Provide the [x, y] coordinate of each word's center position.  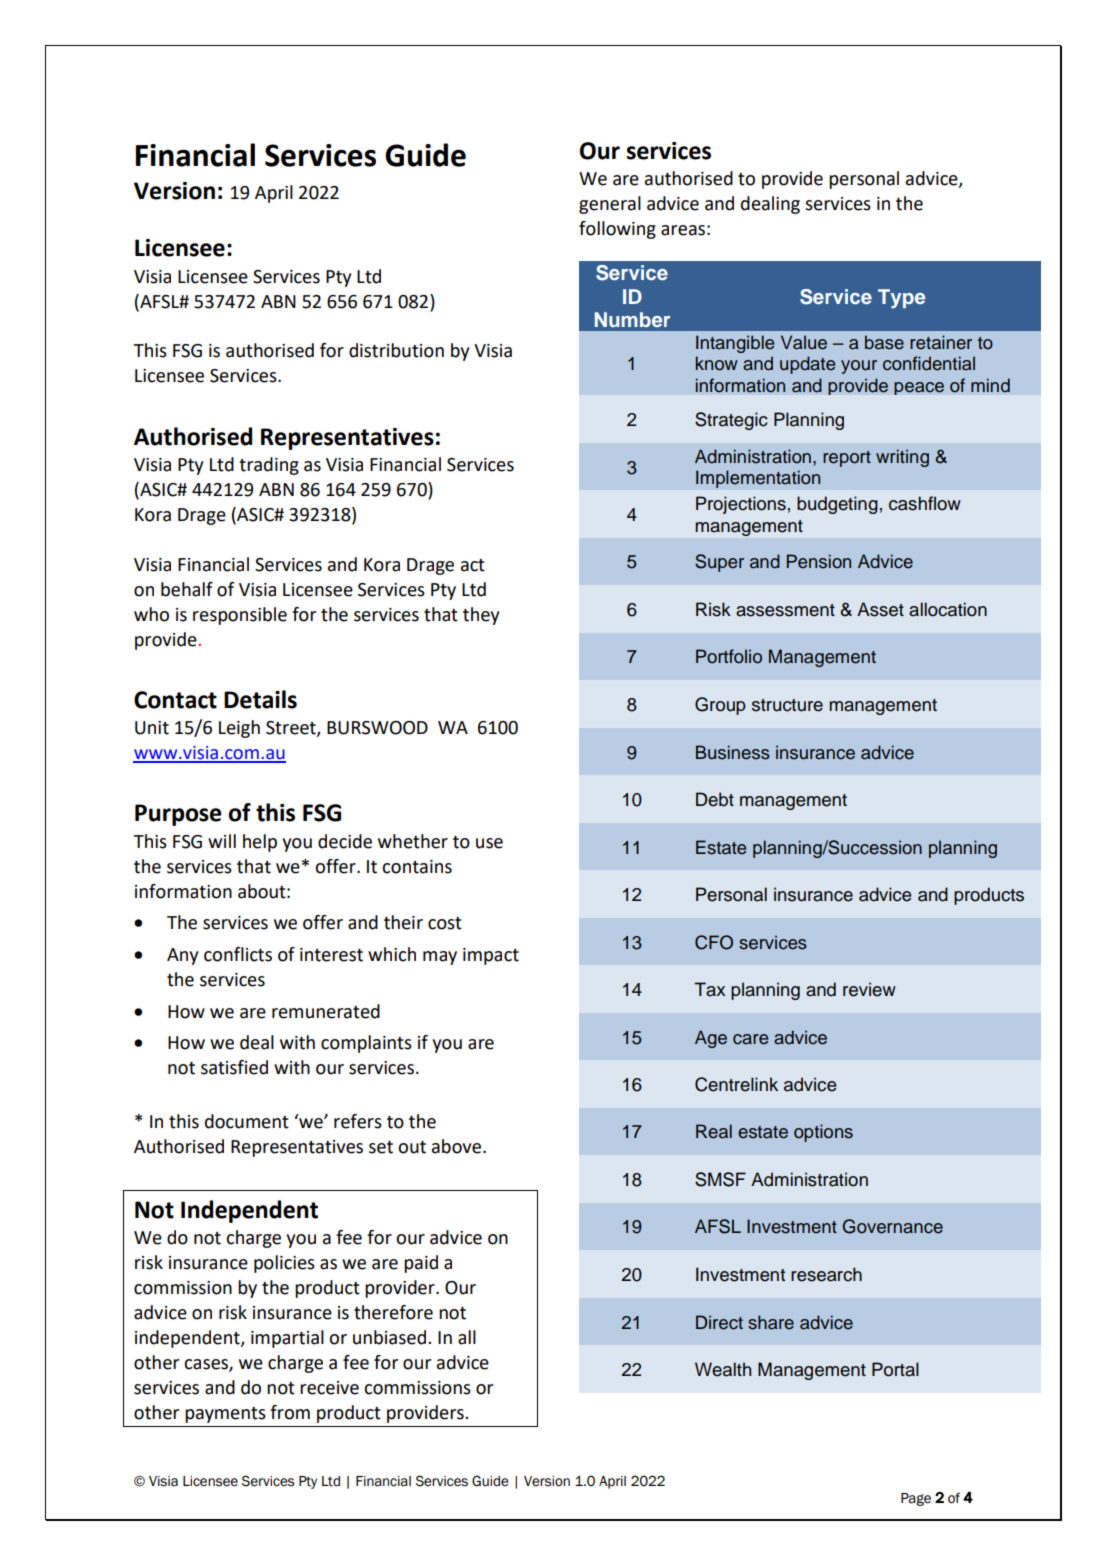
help [260, 843]
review [869, 989]
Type [901, 299]
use [489, 843]
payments [225, 1415]
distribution [396, 350]
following [617, 230]
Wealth [723, 1369]
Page [916, 1499]
